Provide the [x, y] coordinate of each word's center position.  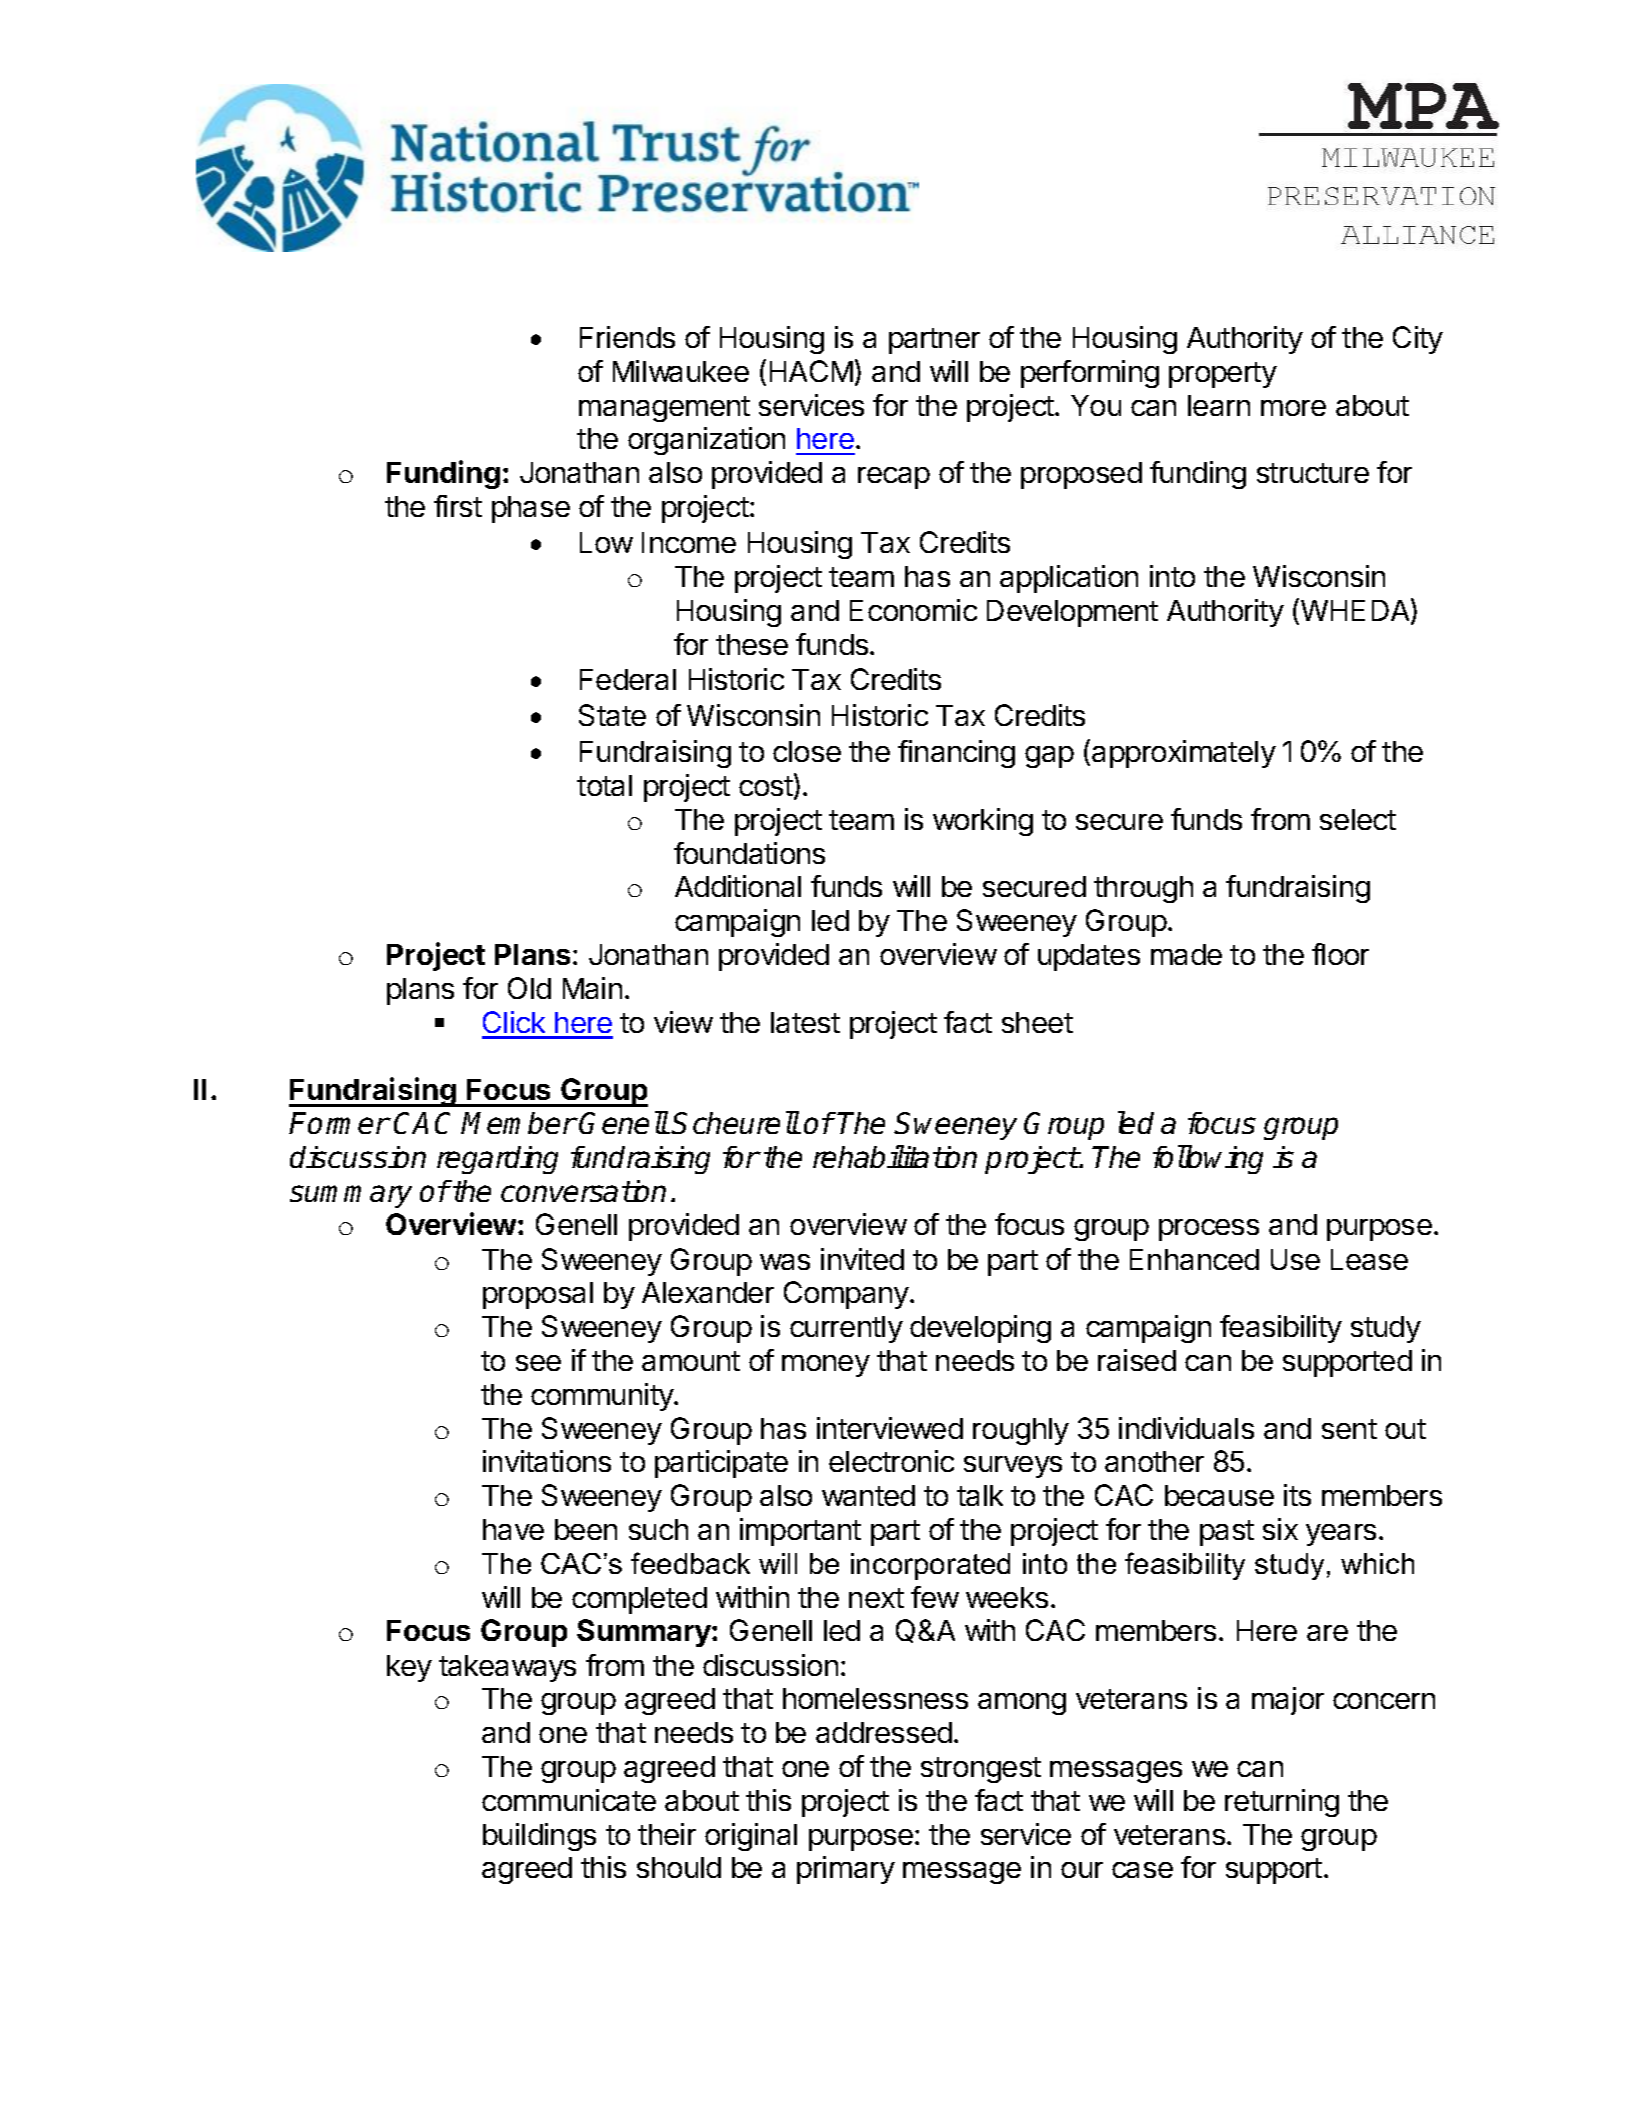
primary [846, 1870]
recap [894, 478]
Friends [627, 337]
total [604, 785]
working [983, 822]
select [1358, 819]
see [538, 1363]
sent [1349, 1429]
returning [1282, 1803]
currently [846, 1329]
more [1293, 408]
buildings [539, 1837]
